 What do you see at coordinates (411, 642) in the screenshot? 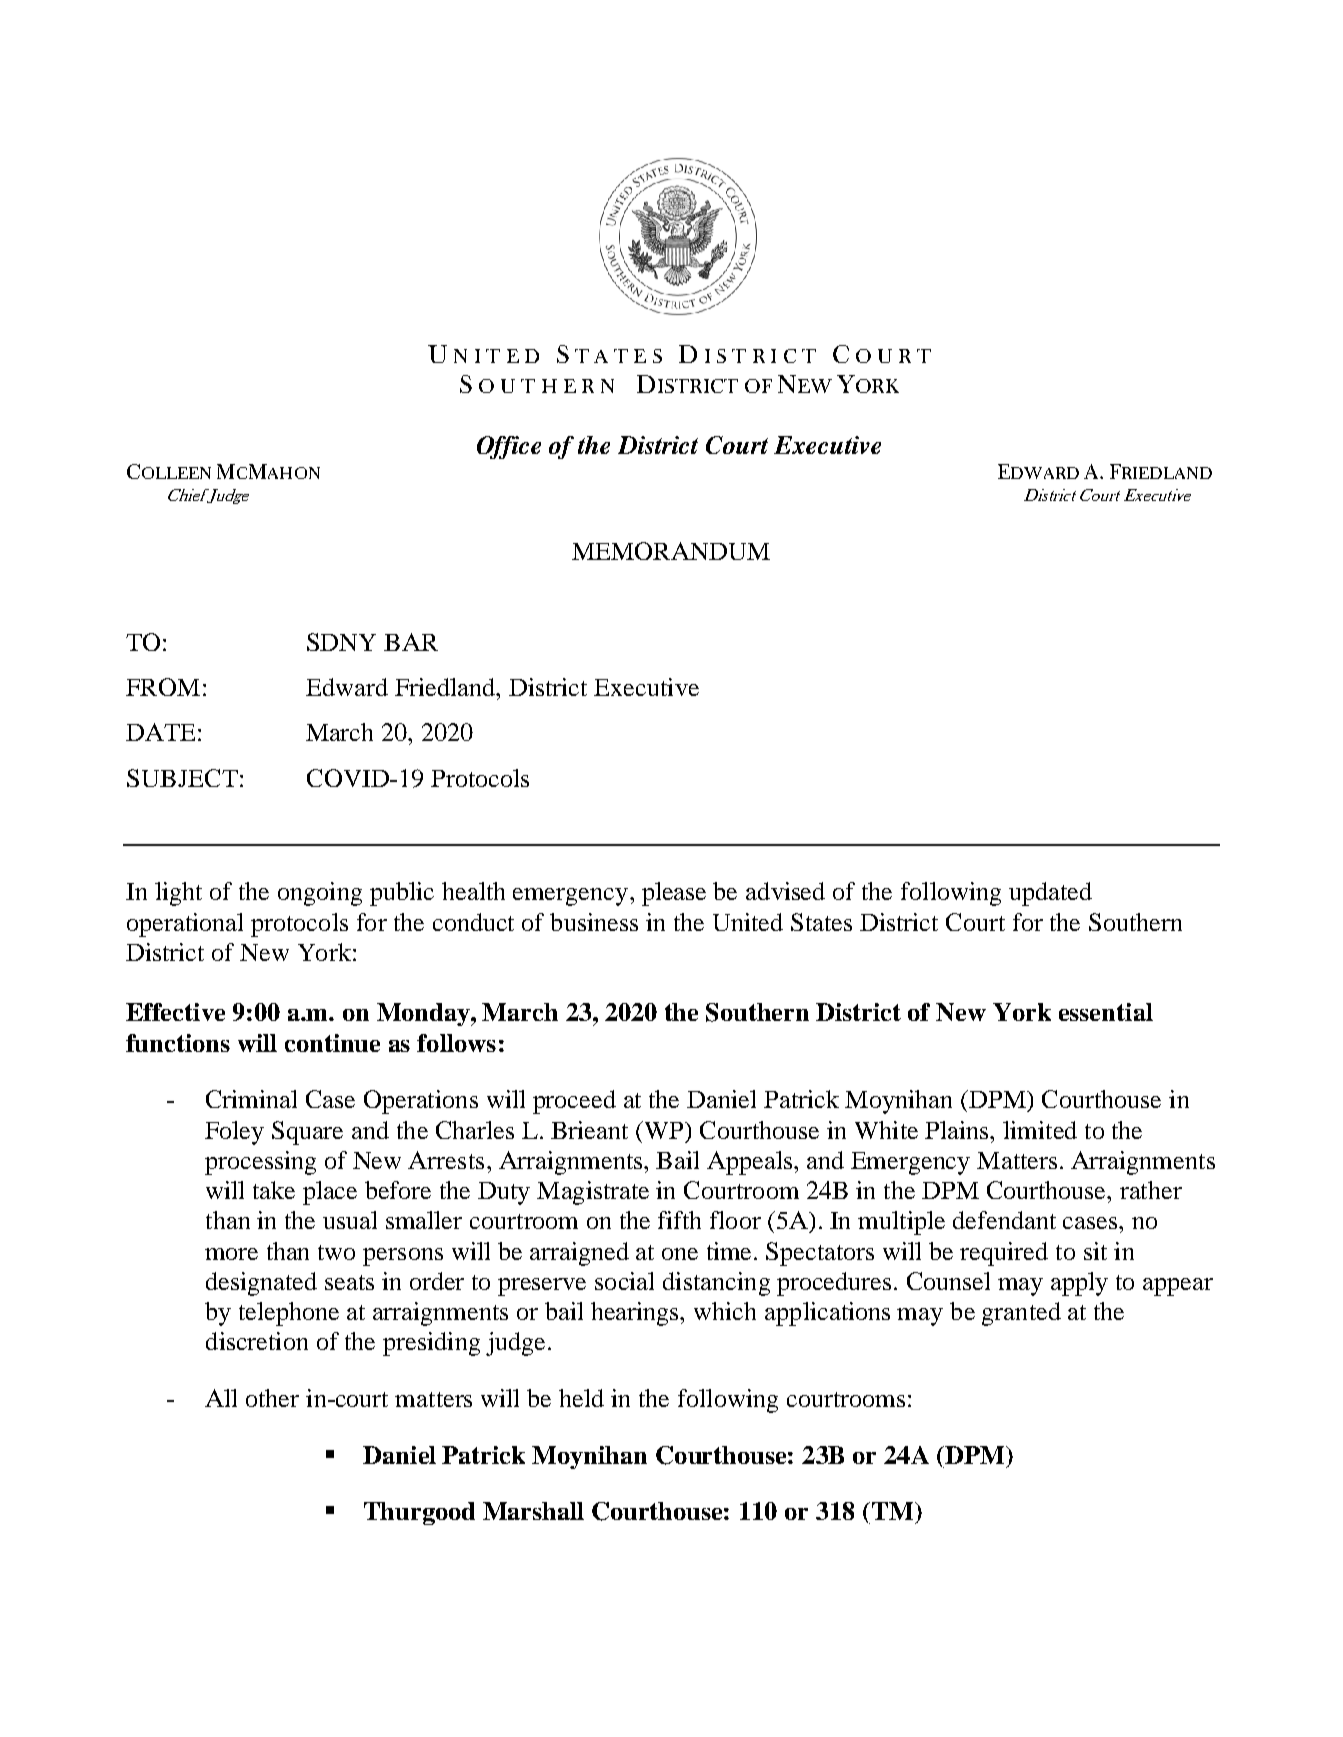
I see `BAR` at bounding box center [411, 642].
